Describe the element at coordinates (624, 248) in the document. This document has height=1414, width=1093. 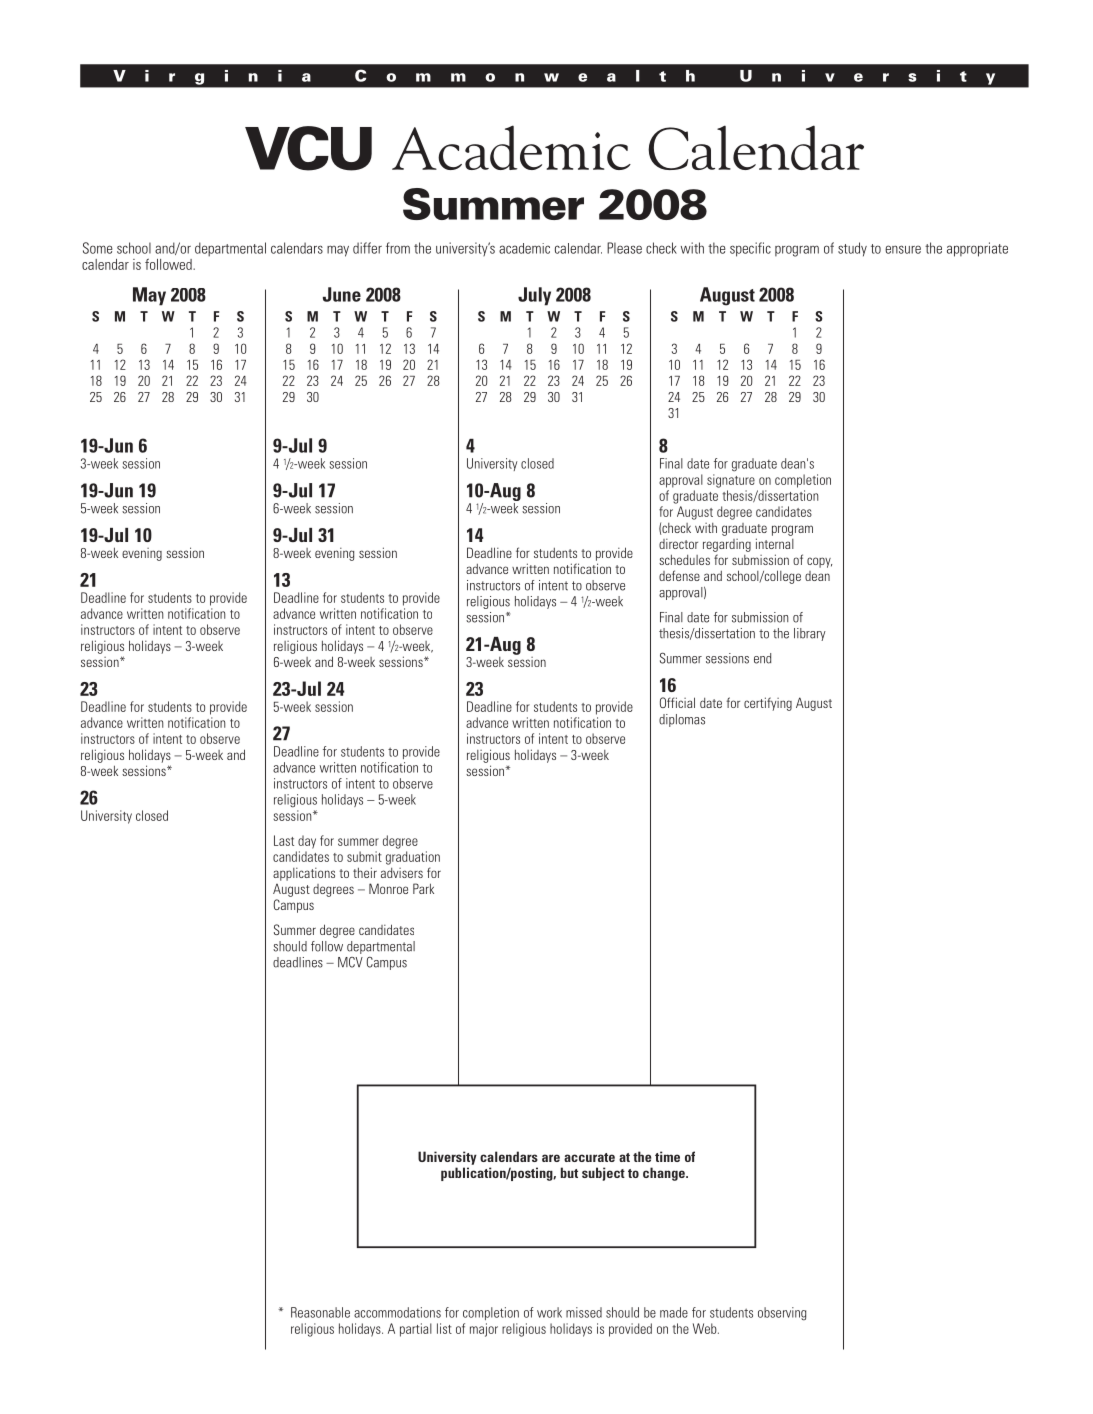
I see `Please` at that location.
